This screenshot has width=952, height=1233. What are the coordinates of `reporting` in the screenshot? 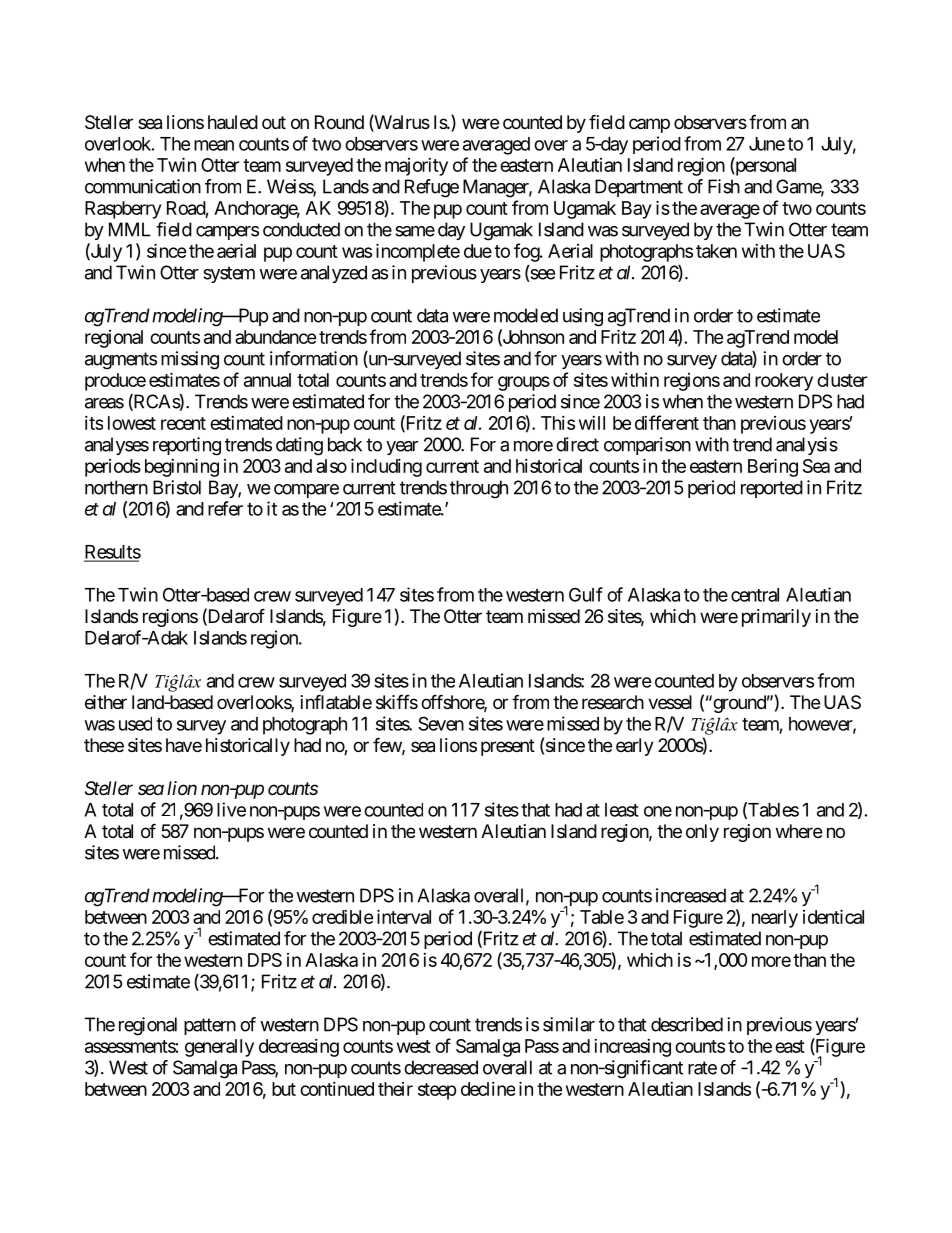 It's located at (187, 446).
